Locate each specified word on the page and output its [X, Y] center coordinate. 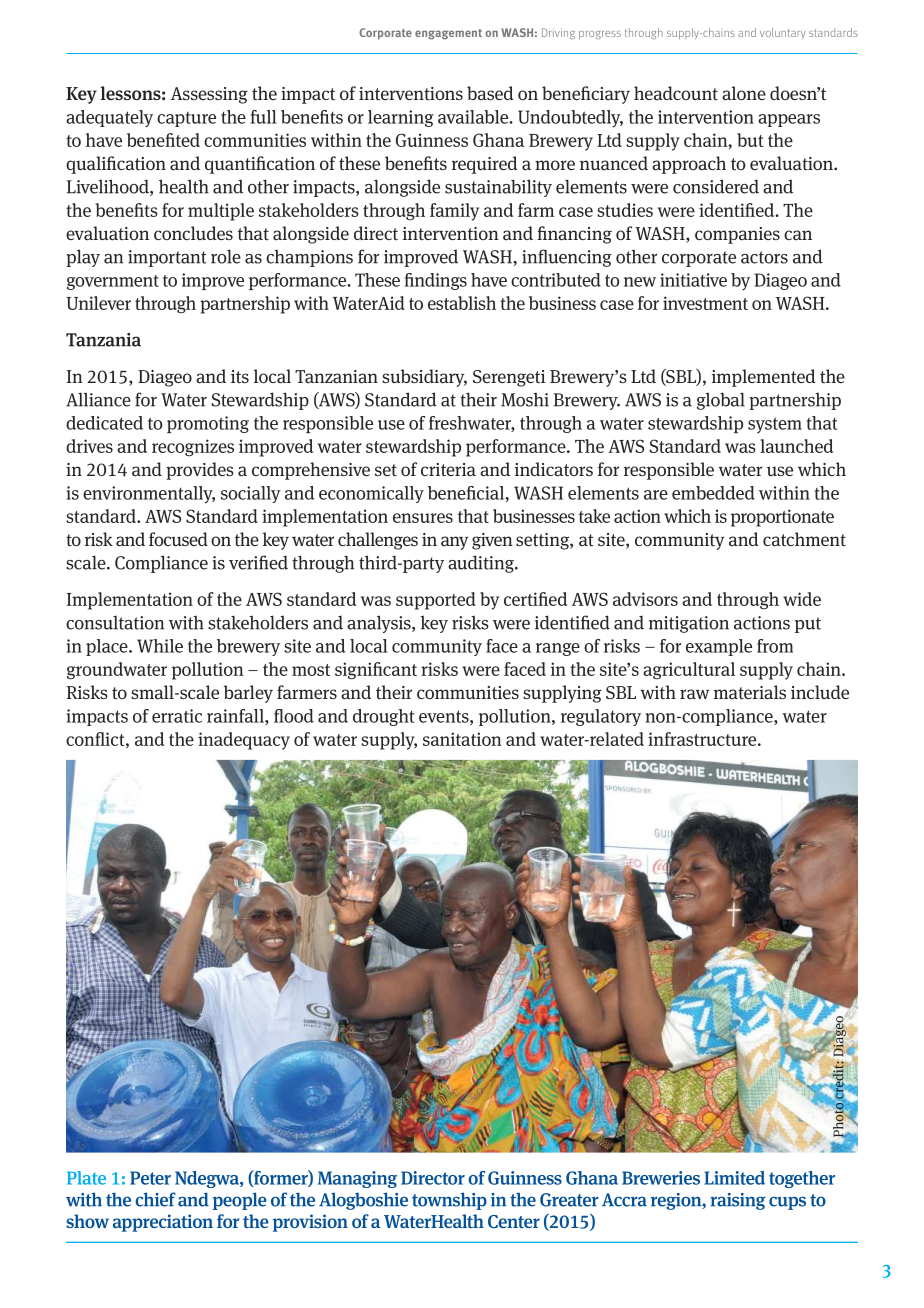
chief [155, 1199]
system [775, 425]
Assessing [209, 95]
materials [750, 692]
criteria [448, 470]
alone [744, 93]
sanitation [462, 739]
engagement [448, 34]
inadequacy [244, 741]
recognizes [193, 448]
